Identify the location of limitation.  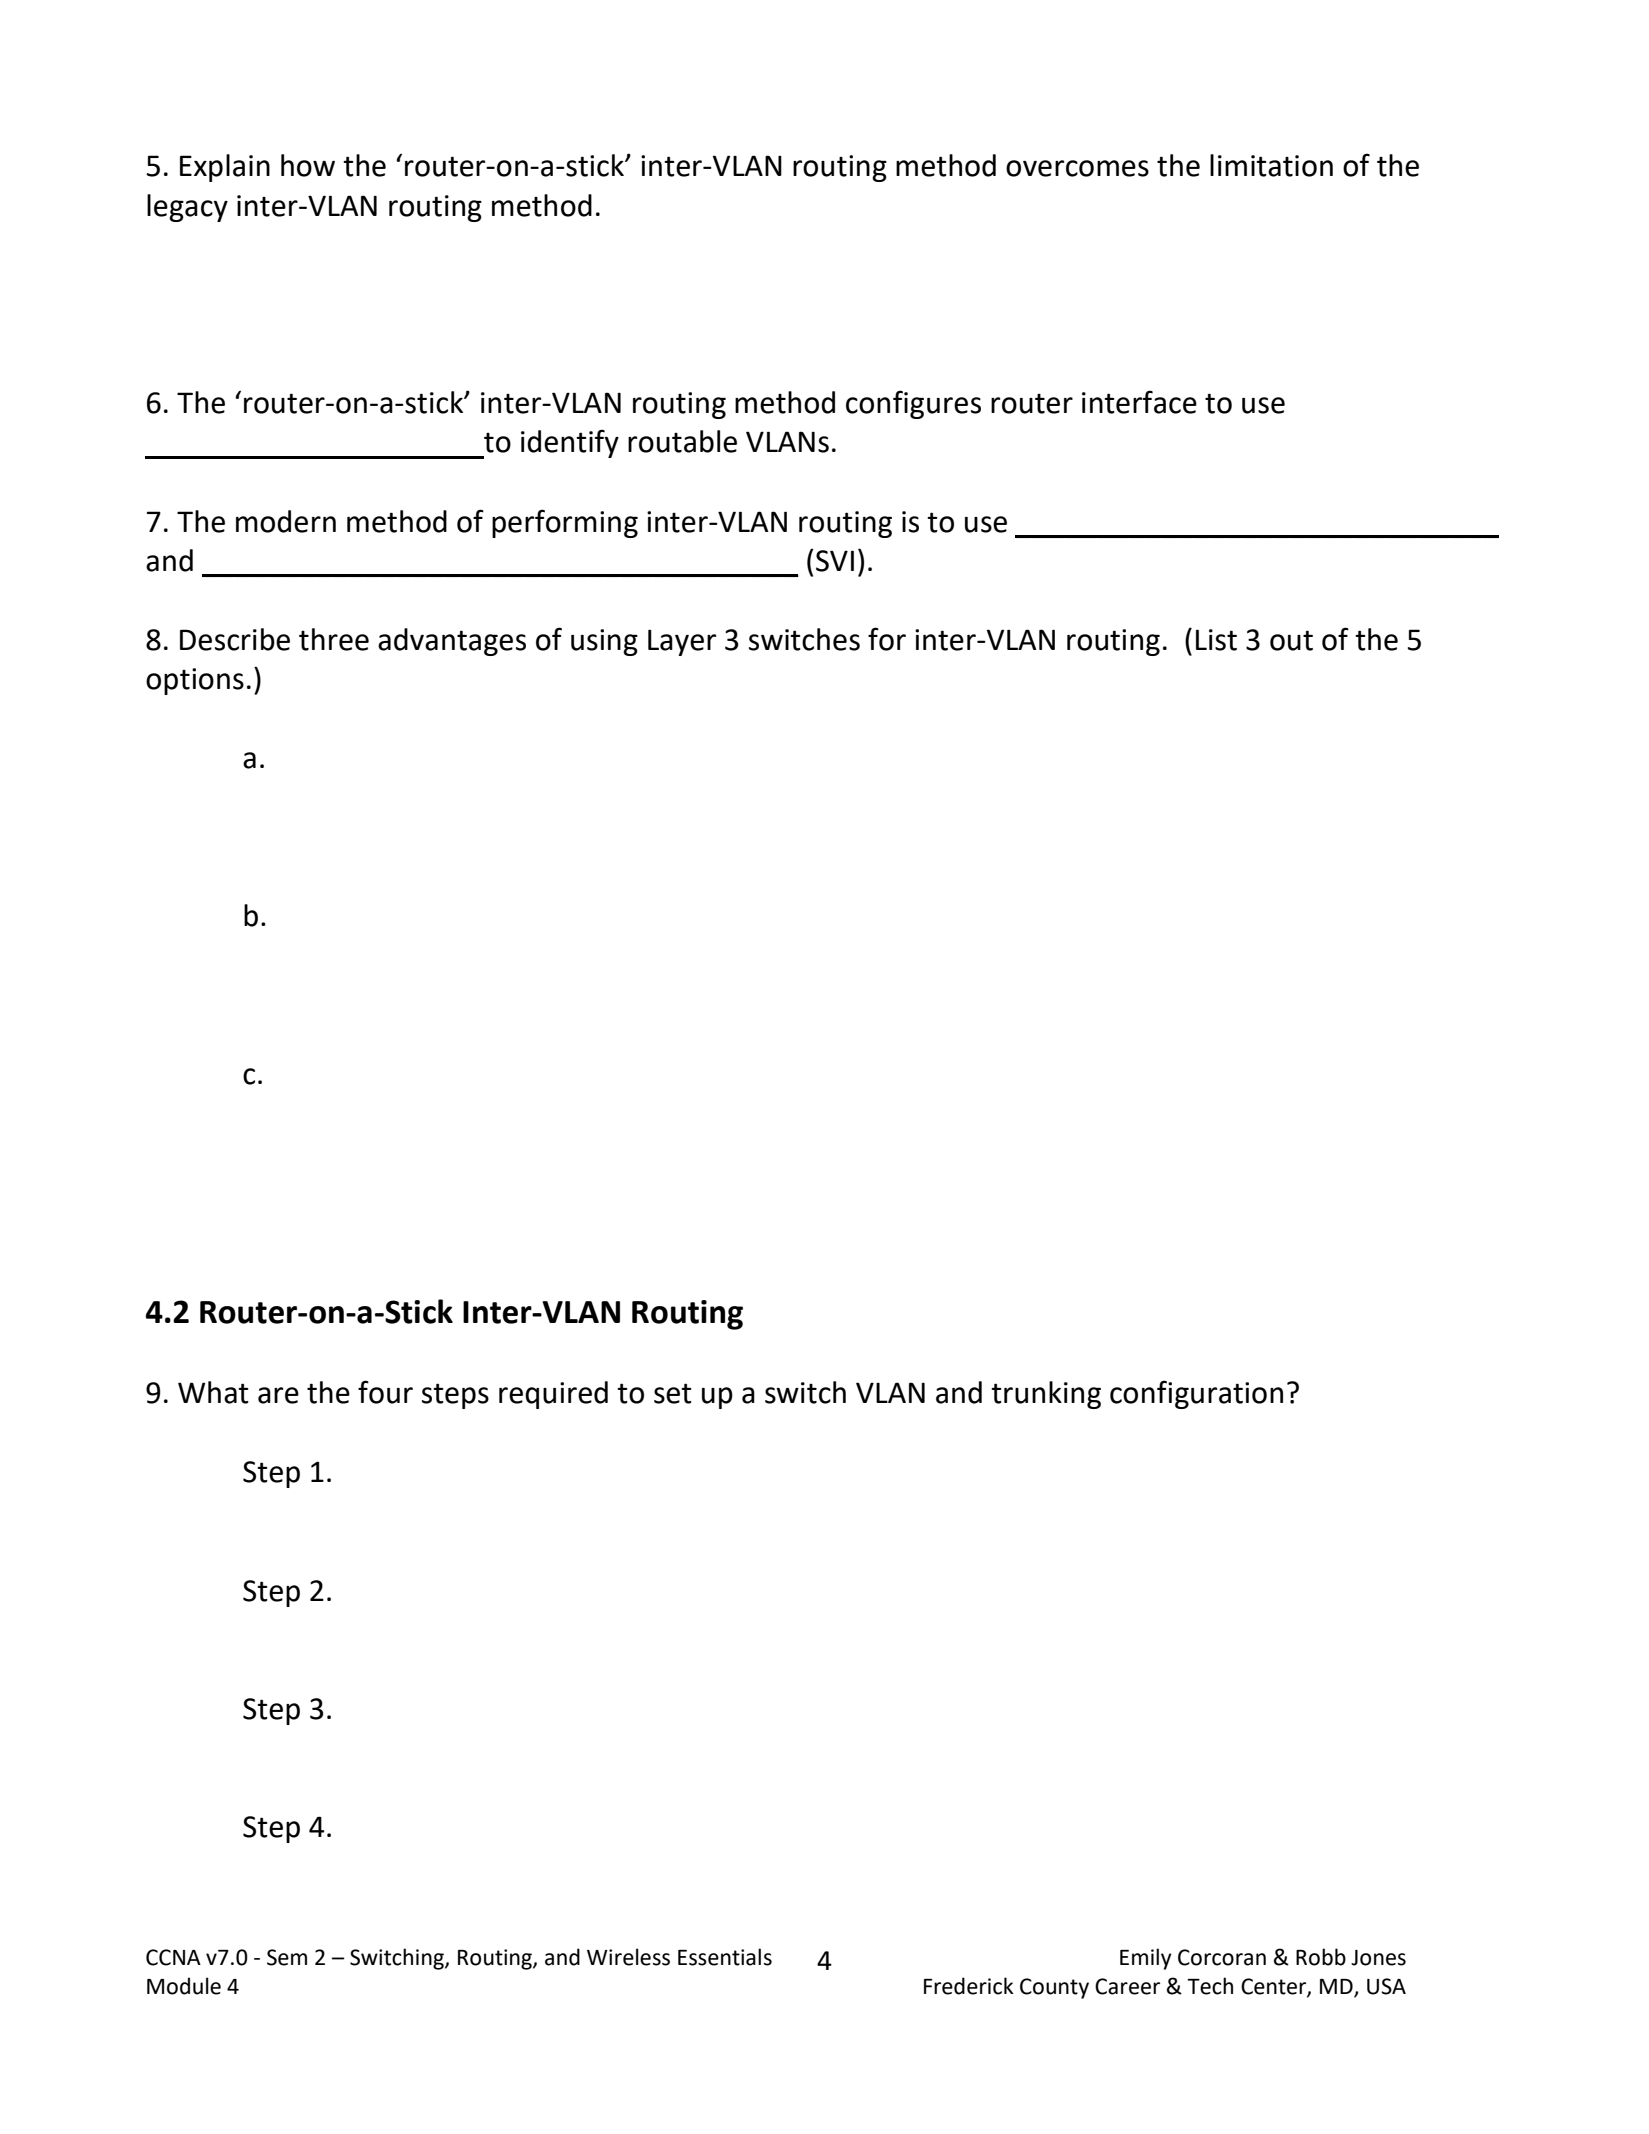
(1271, 165).
